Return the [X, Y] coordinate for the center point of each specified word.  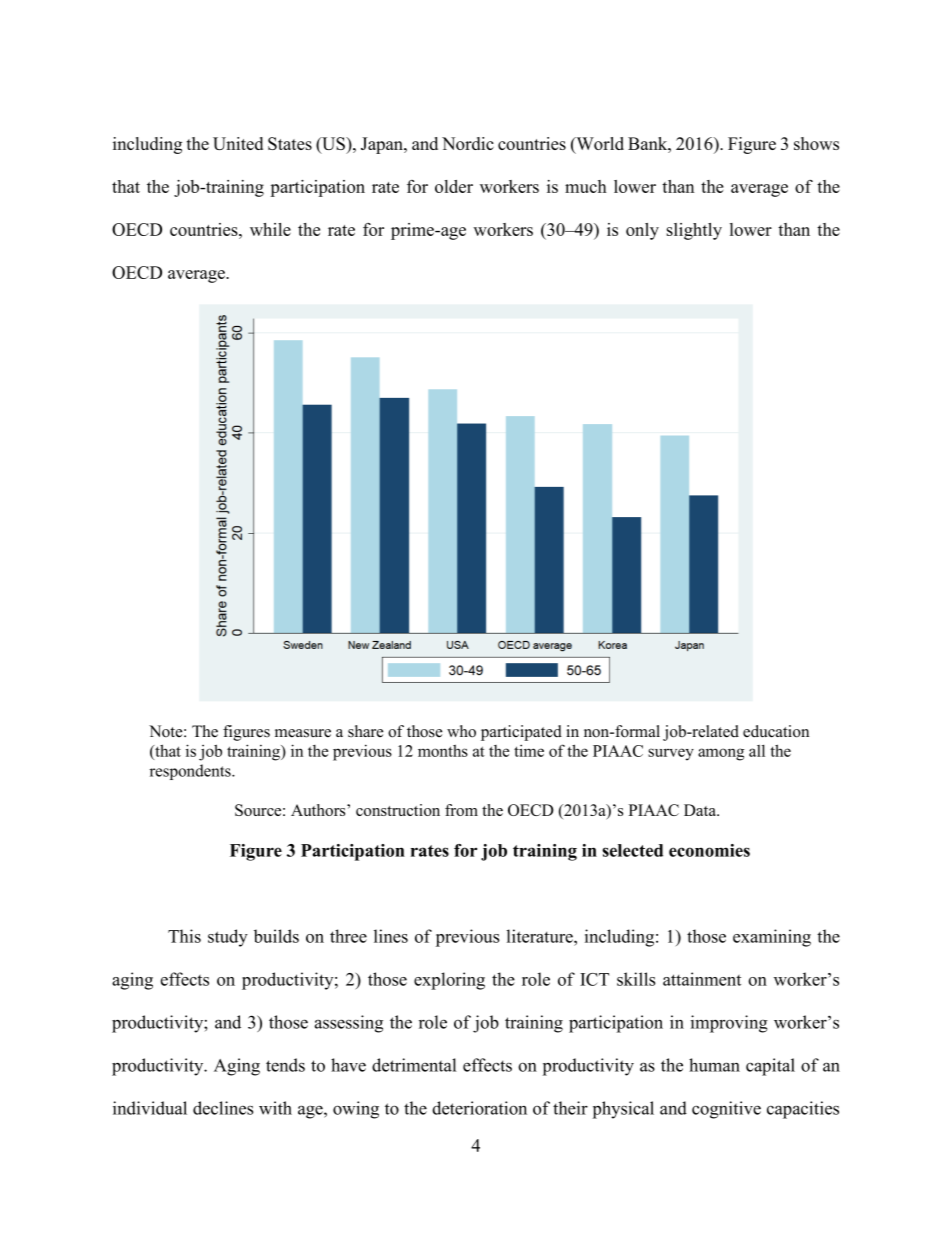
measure [303, 733]
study [228, 938]
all [757, 751]
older [454, 186]
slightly [694, 231]
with [275, 1108]
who [461, 731]
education [776, 731]
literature [540, 936]
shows [816, 143]
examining [772, 938]
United [238, 143]
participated [521, 733]
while [270, 229]
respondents [191, 772]
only [642, 231]
